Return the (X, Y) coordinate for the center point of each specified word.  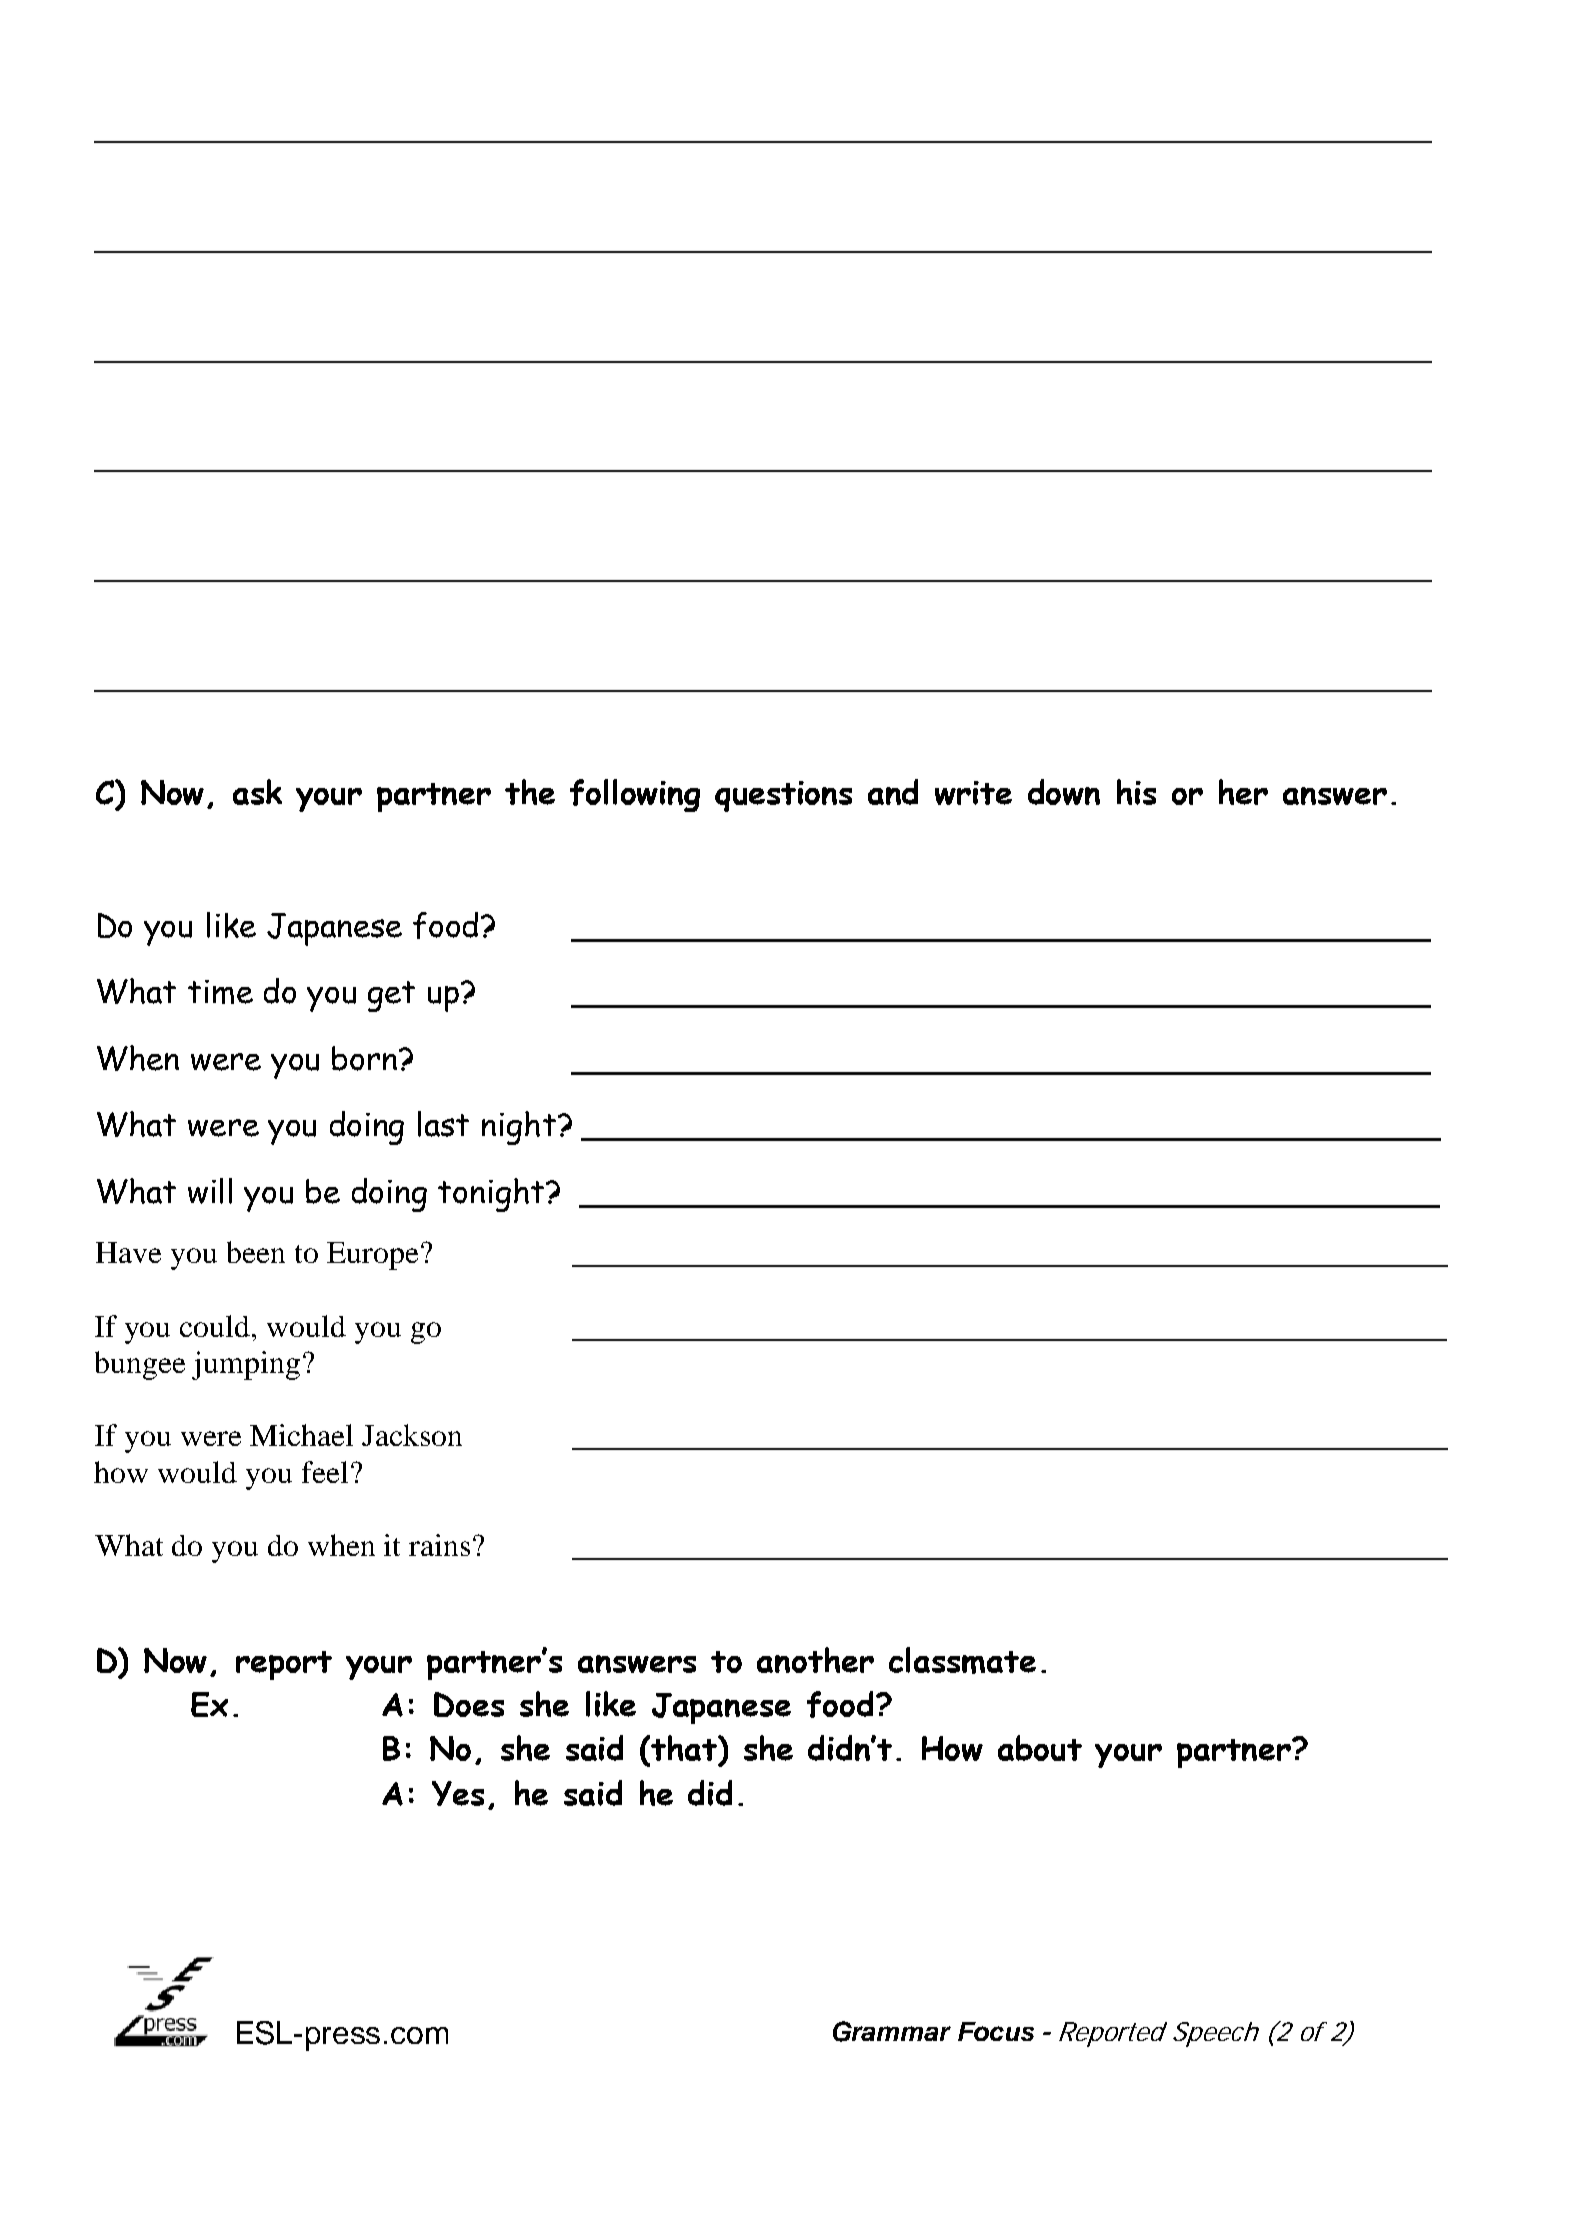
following (635, 795)
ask (257, 792)
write (973, 793)
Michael (301, 1435)
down (1064, 792)
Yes (458, 1793)
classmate (962, 1660)
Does (469, 1704)
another (815, 1660)
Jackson (412, 1435)
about (1040, 1748)
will (210, 1191)
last (443, 1124)
